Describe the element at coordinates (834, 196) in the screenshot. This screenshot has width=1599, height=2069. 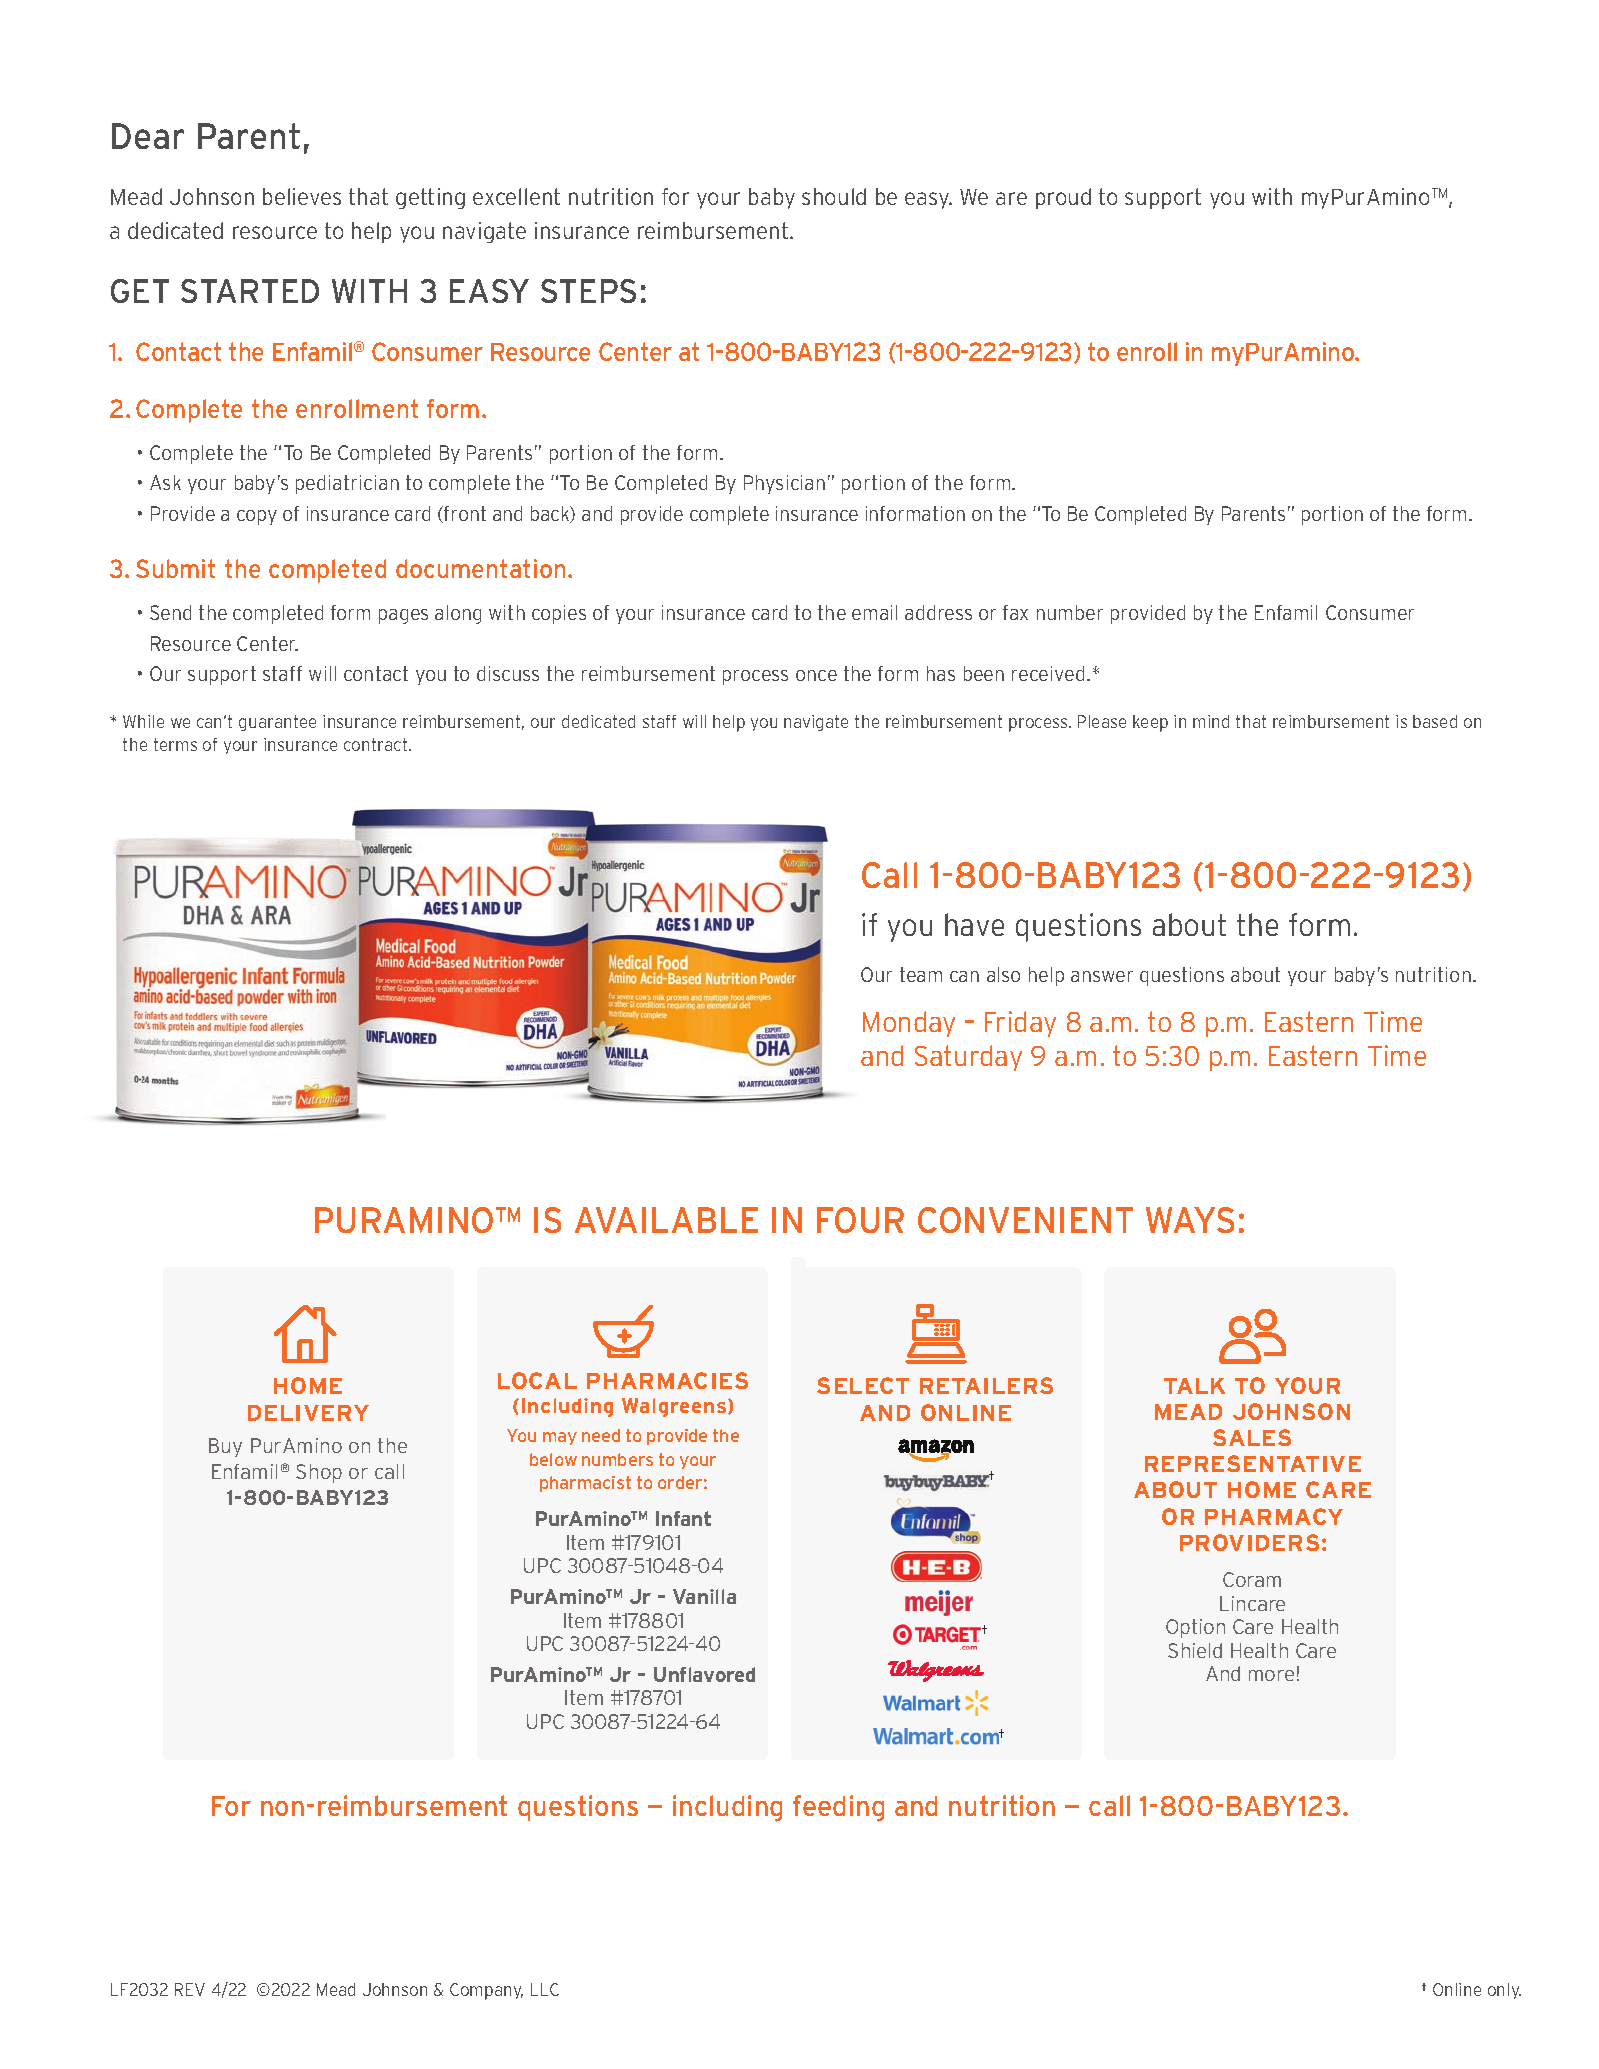
I see `should` at that location.
